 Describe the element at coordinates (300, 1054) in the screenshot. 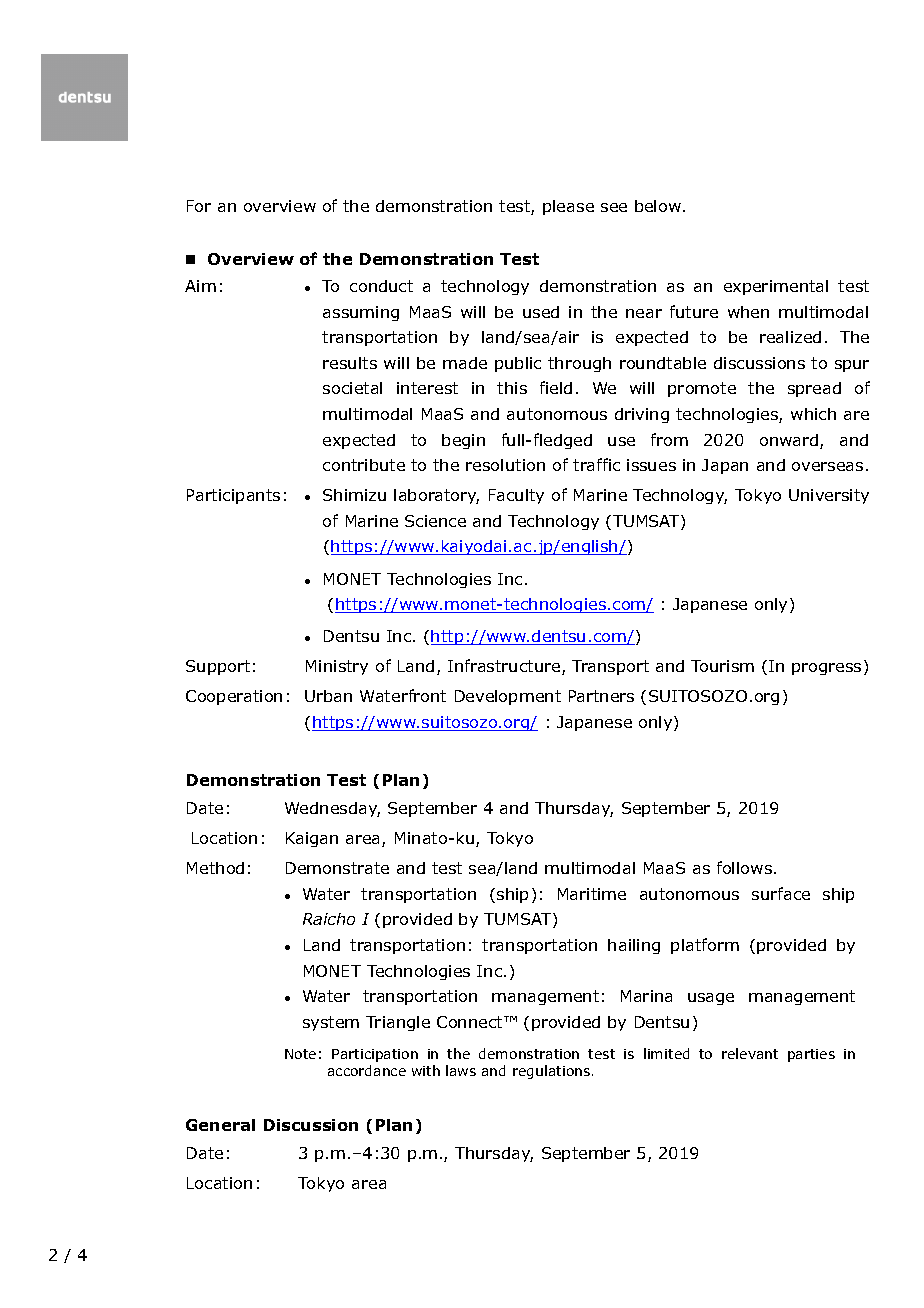

I see `Note` at that location.
